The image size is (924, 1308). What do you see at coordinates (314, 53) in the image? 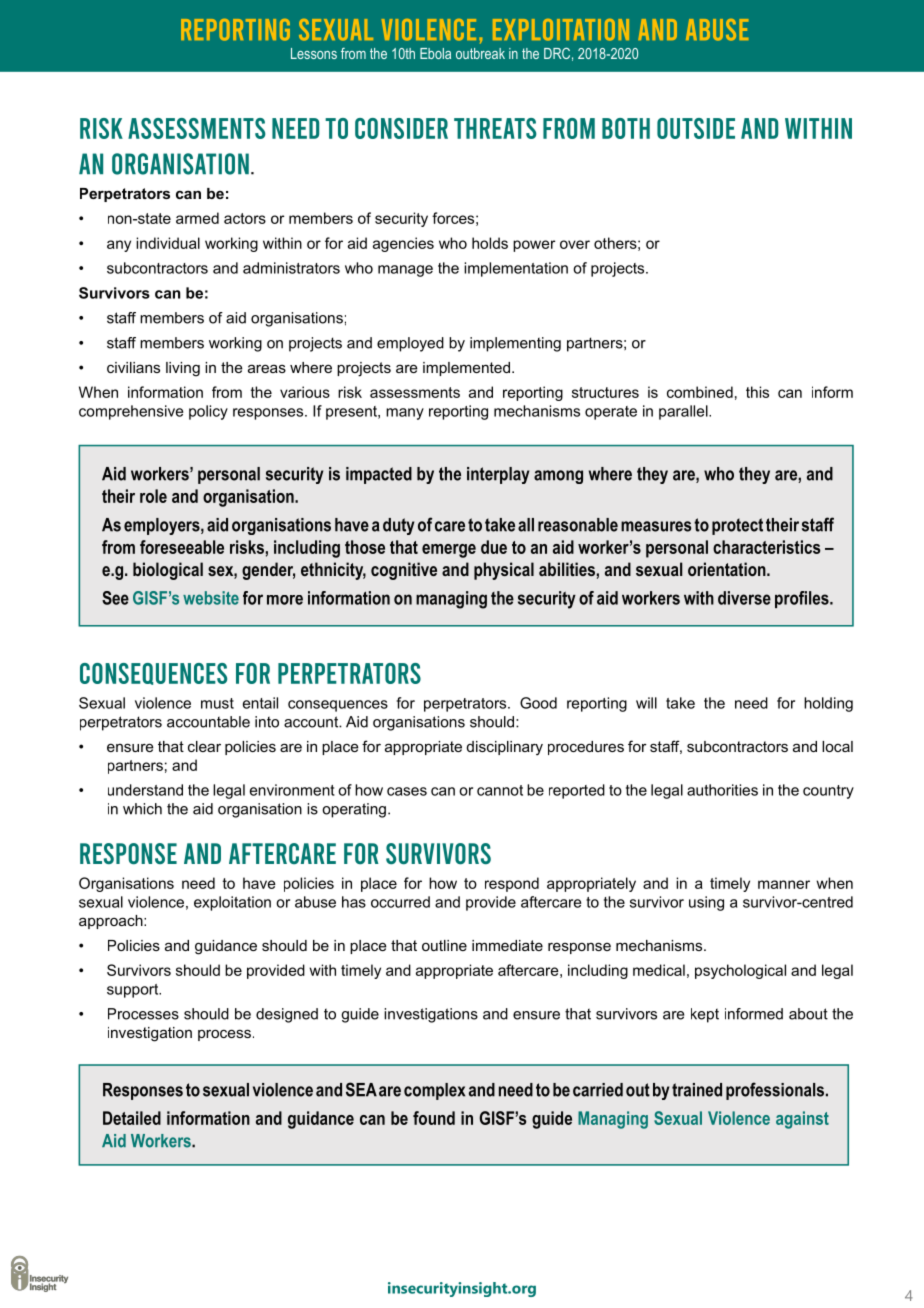
I see `Lessons` at bounding box center [314, 53].
